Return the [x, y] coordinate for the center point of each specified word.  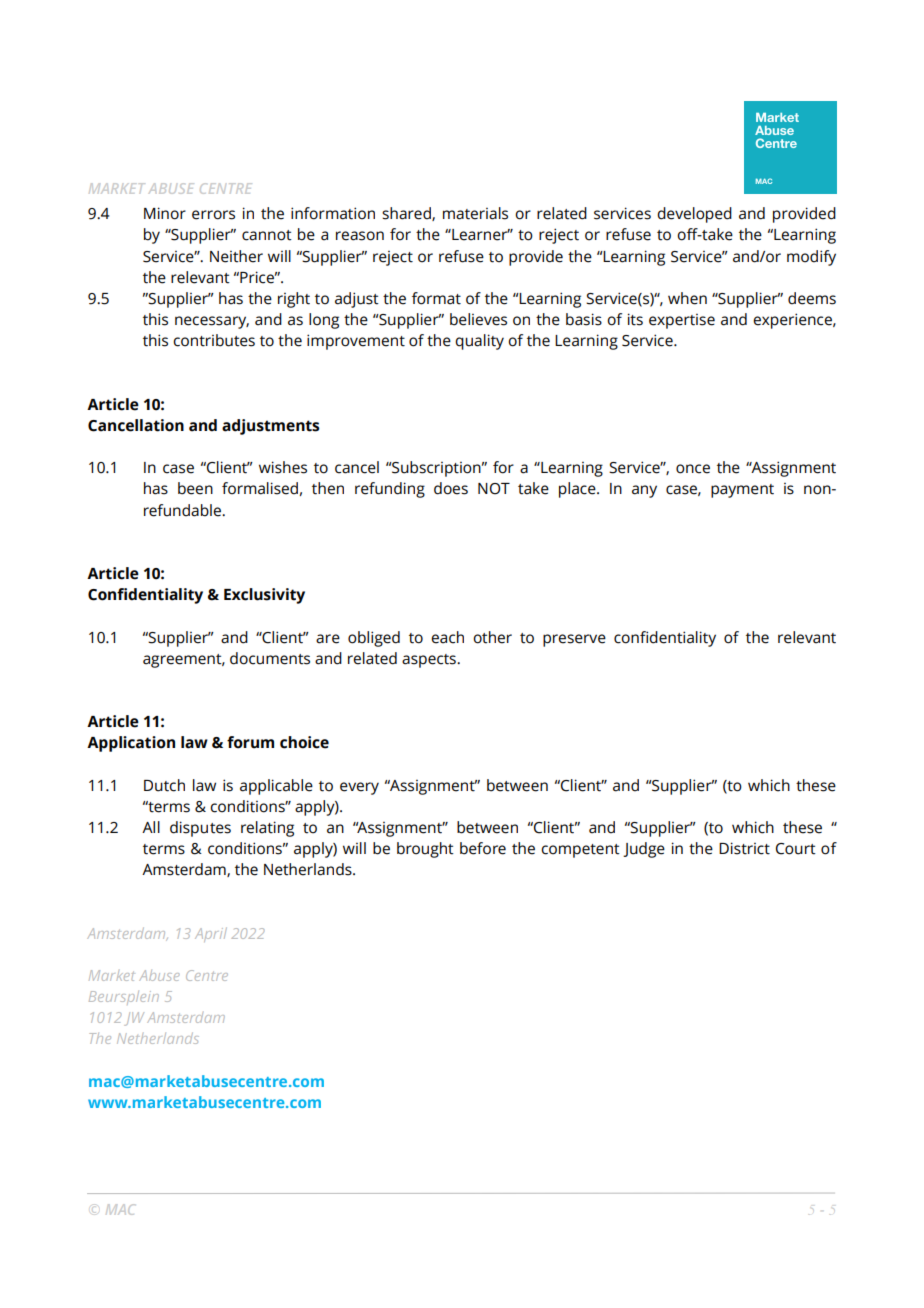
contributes [214, 340]
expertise [682, 321]
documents [270, 658]
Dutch [164, 785]
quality [479, 342]
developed [694, 215]
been [195, 488]
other [492, 637]
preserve [574, 640]
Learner [480, 235]
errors [213, 215]
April [211, 935]
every [359, 788]
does [451, 488]
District [744, 848]
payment [742, 491]
